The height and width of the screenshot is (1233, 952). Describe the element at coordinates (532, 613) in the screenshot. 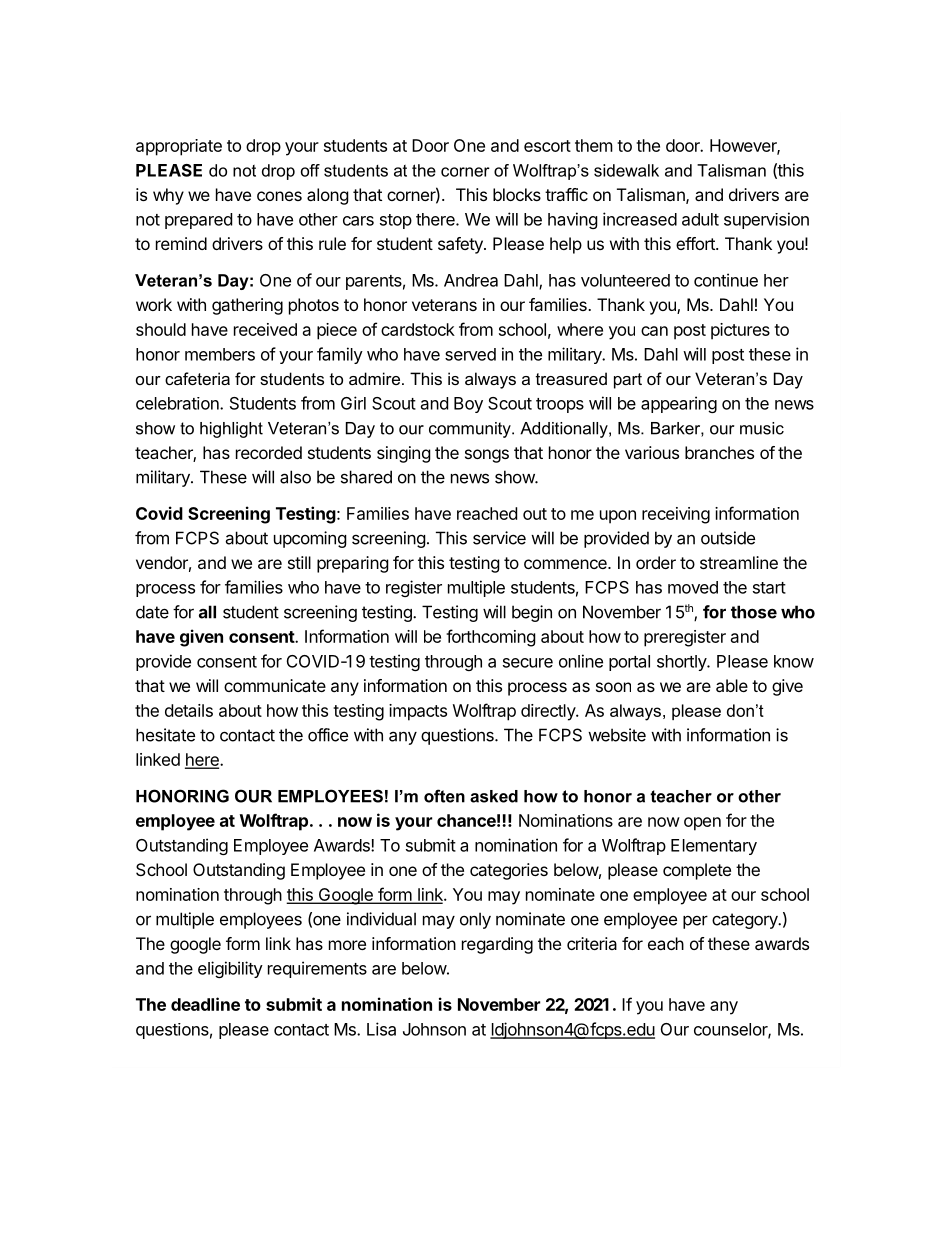

I see `begin` at that location.
